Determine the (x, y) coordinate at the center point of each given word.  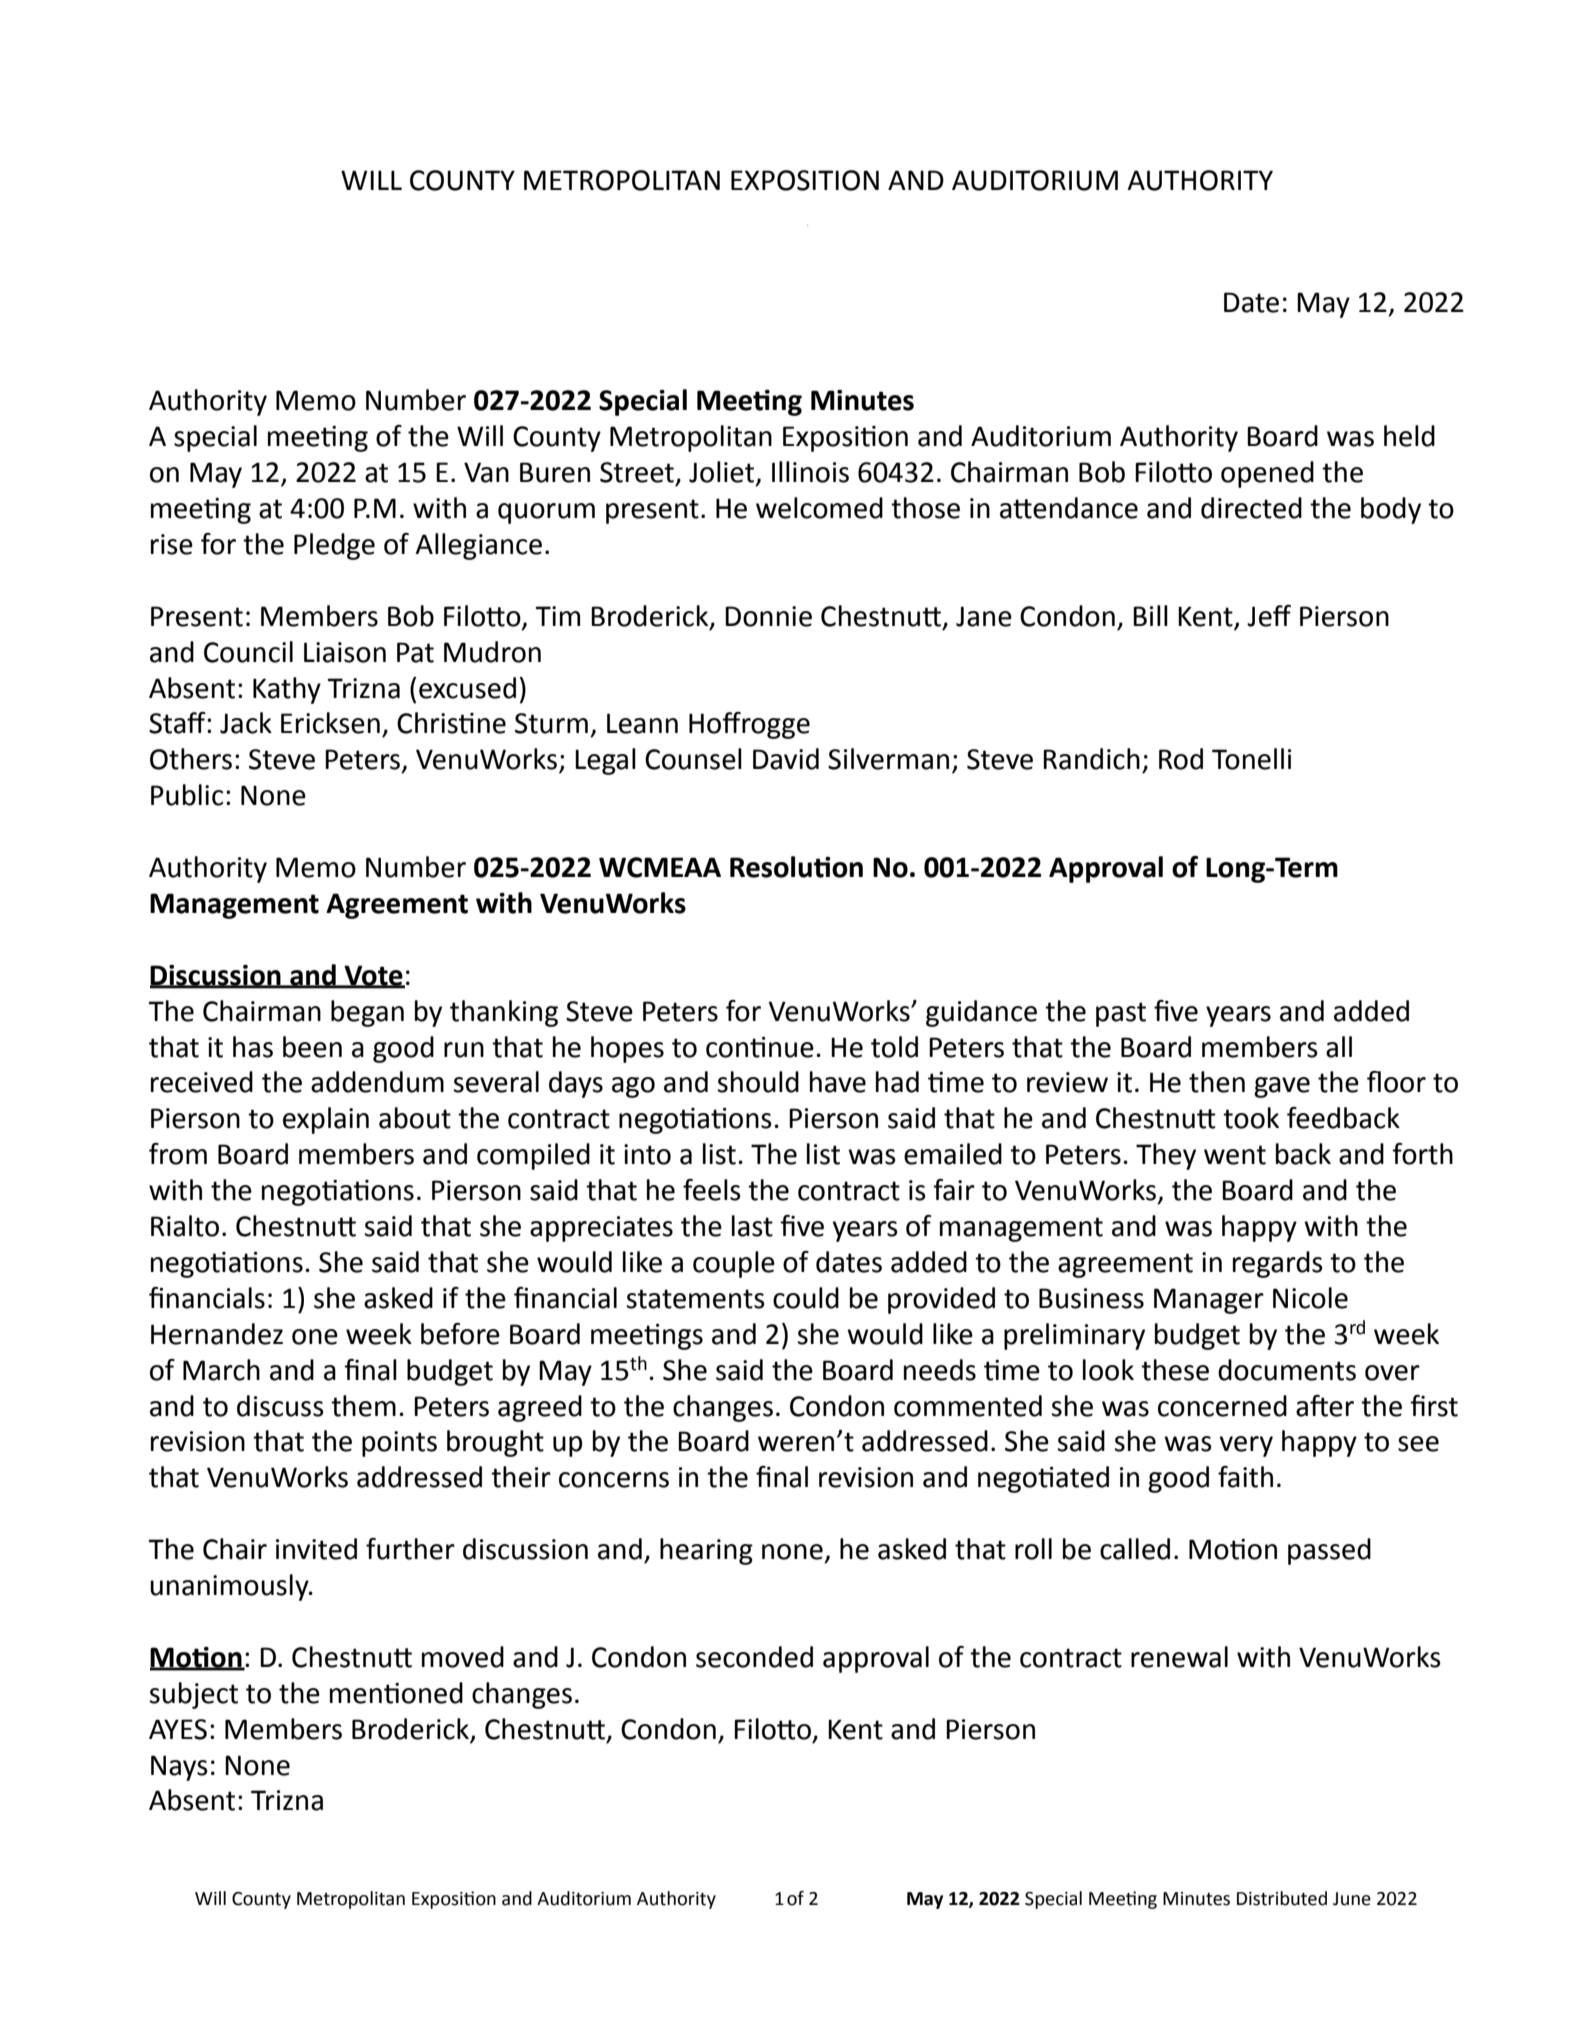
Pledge (334, 546)
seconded (754, 1657)
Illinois (810, 472)
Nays (179, 1768)
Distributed (1282, 1898)
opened (1267, 474)
